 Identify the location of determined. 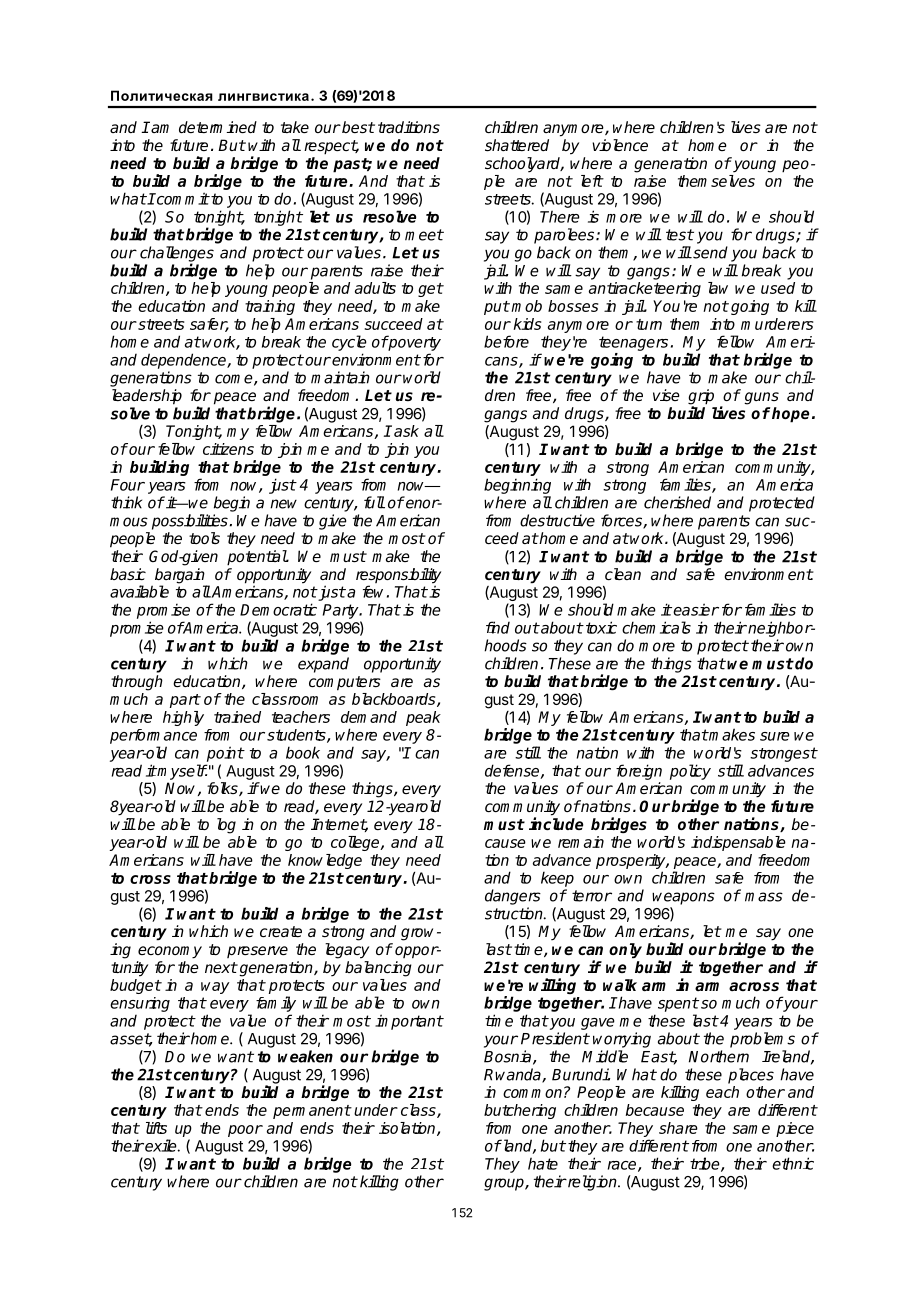
(218, 127).
